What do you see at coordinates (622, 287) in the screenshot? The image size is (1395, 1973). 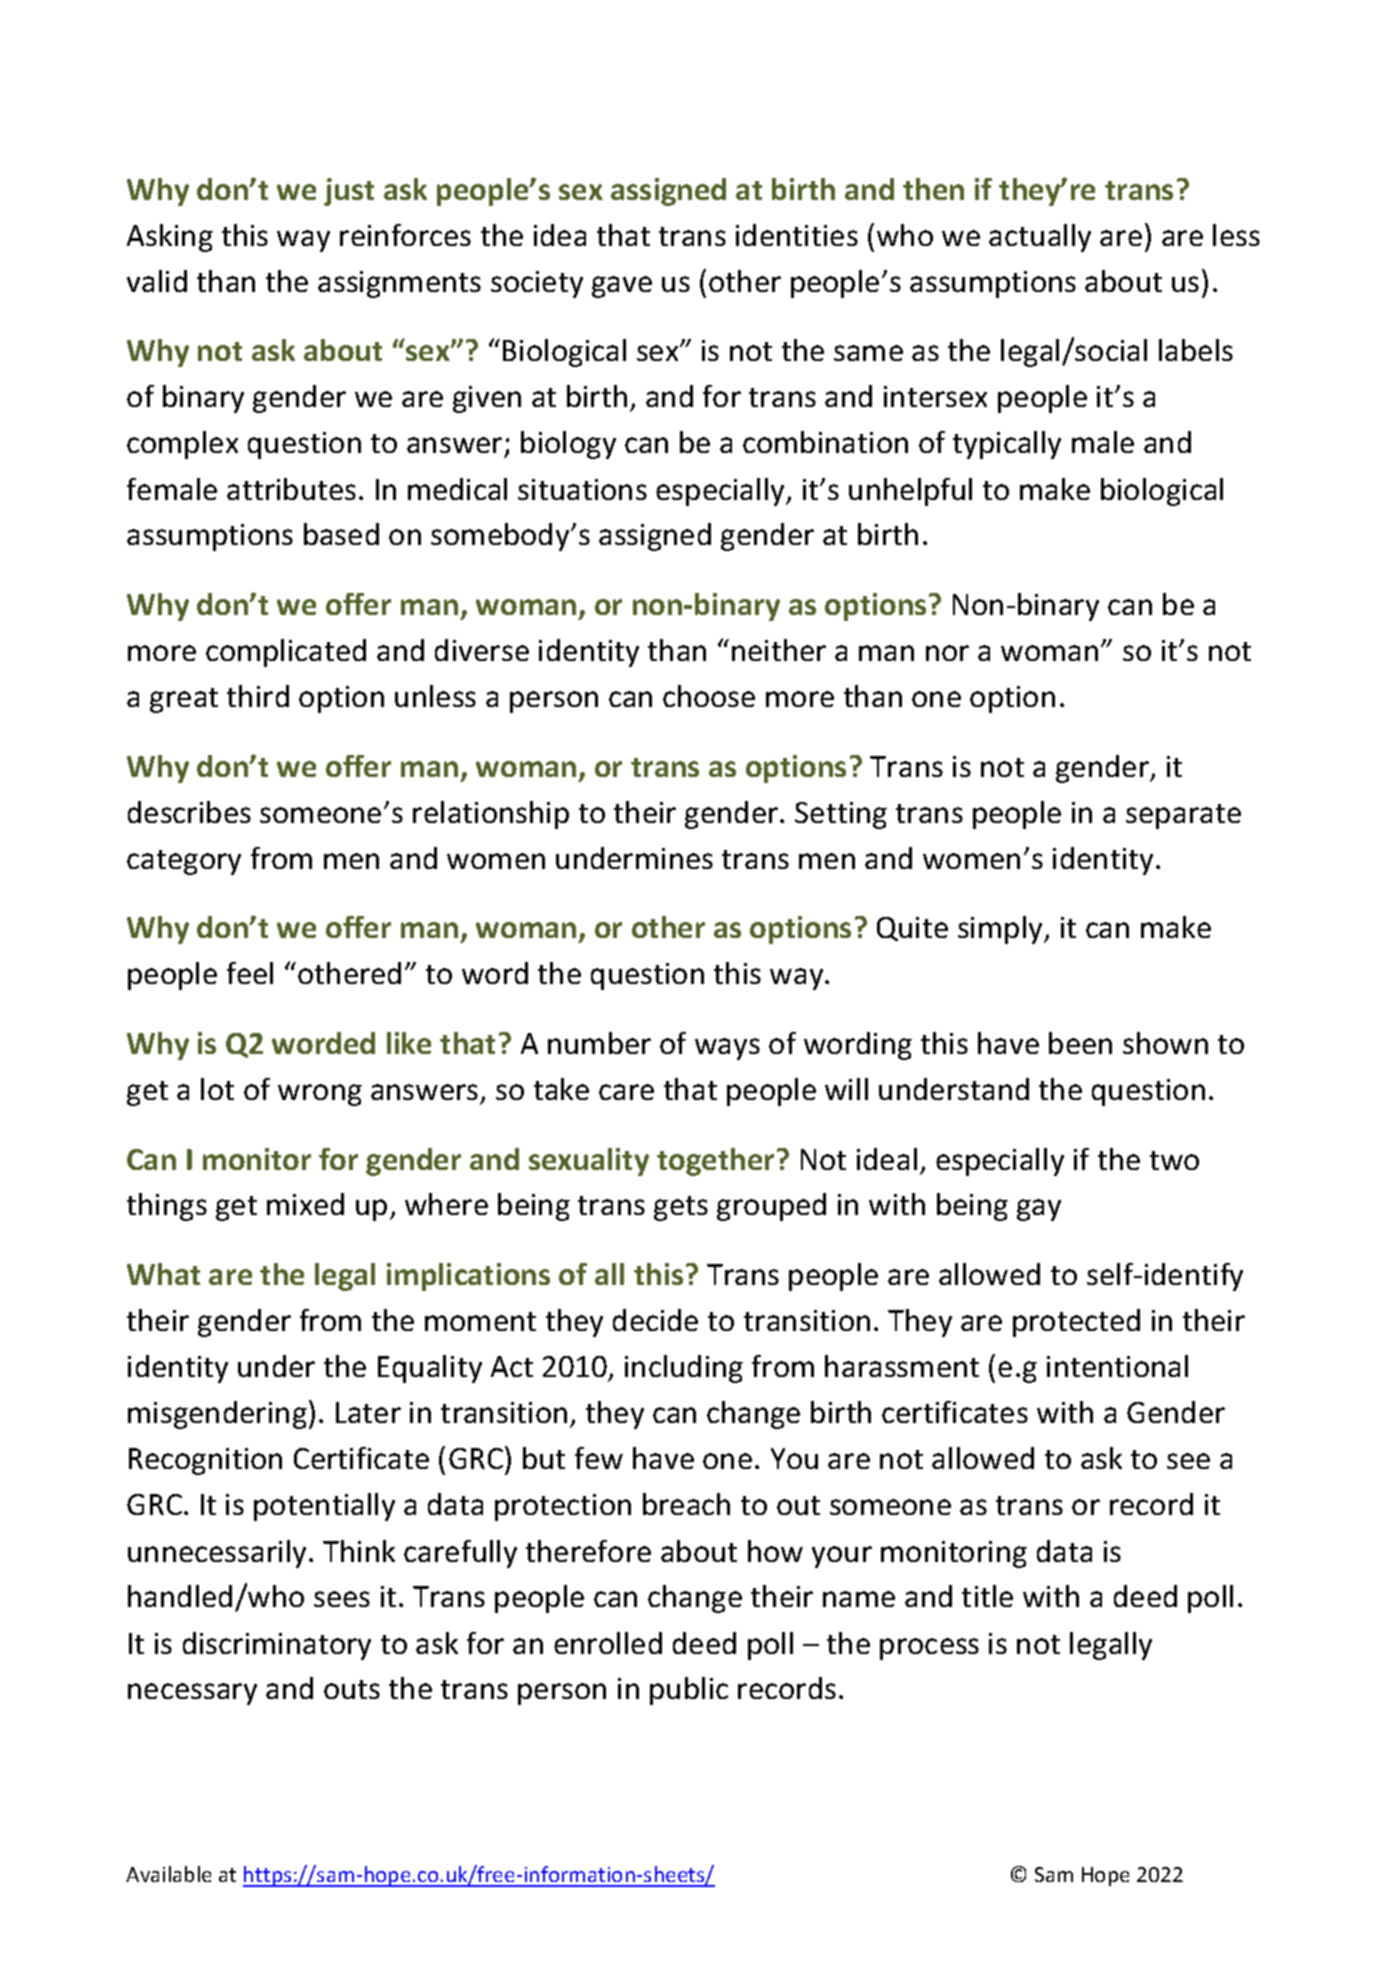 I see `gave` at bounding box center [622, 287].
